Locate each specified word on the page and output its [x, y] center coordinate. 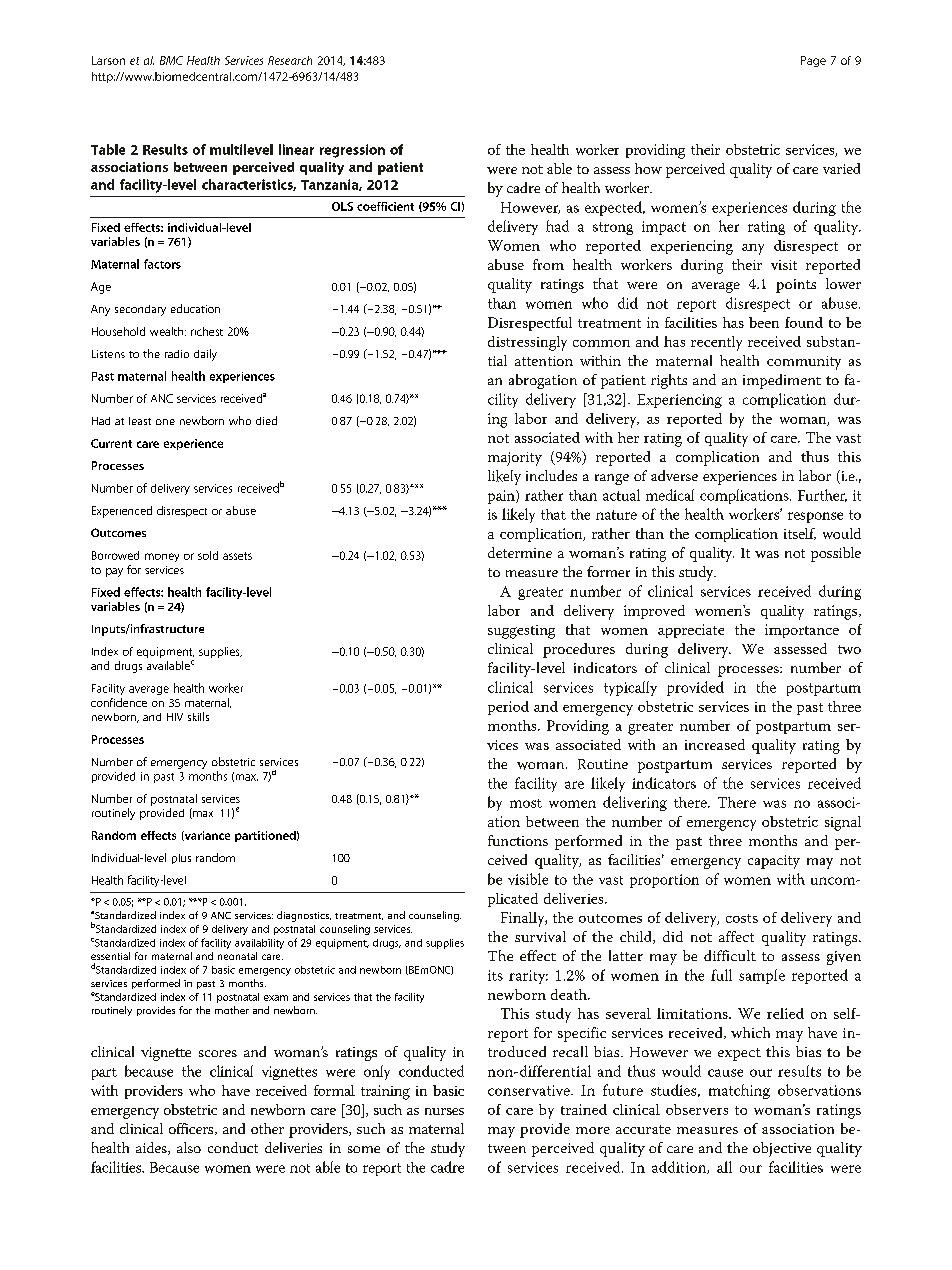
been [764, 322]
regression [352, 151]
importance [802, 631]
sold [208, 555]
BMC [171, 60]
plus [181, 859]
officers [192, 1129]
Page [813, 61]
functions [518, 840]
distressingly [527, 343]
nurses [444, 1111]
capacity [774, 862]
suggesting [521, 632]
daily [205, 355]
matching [739, 1091]
